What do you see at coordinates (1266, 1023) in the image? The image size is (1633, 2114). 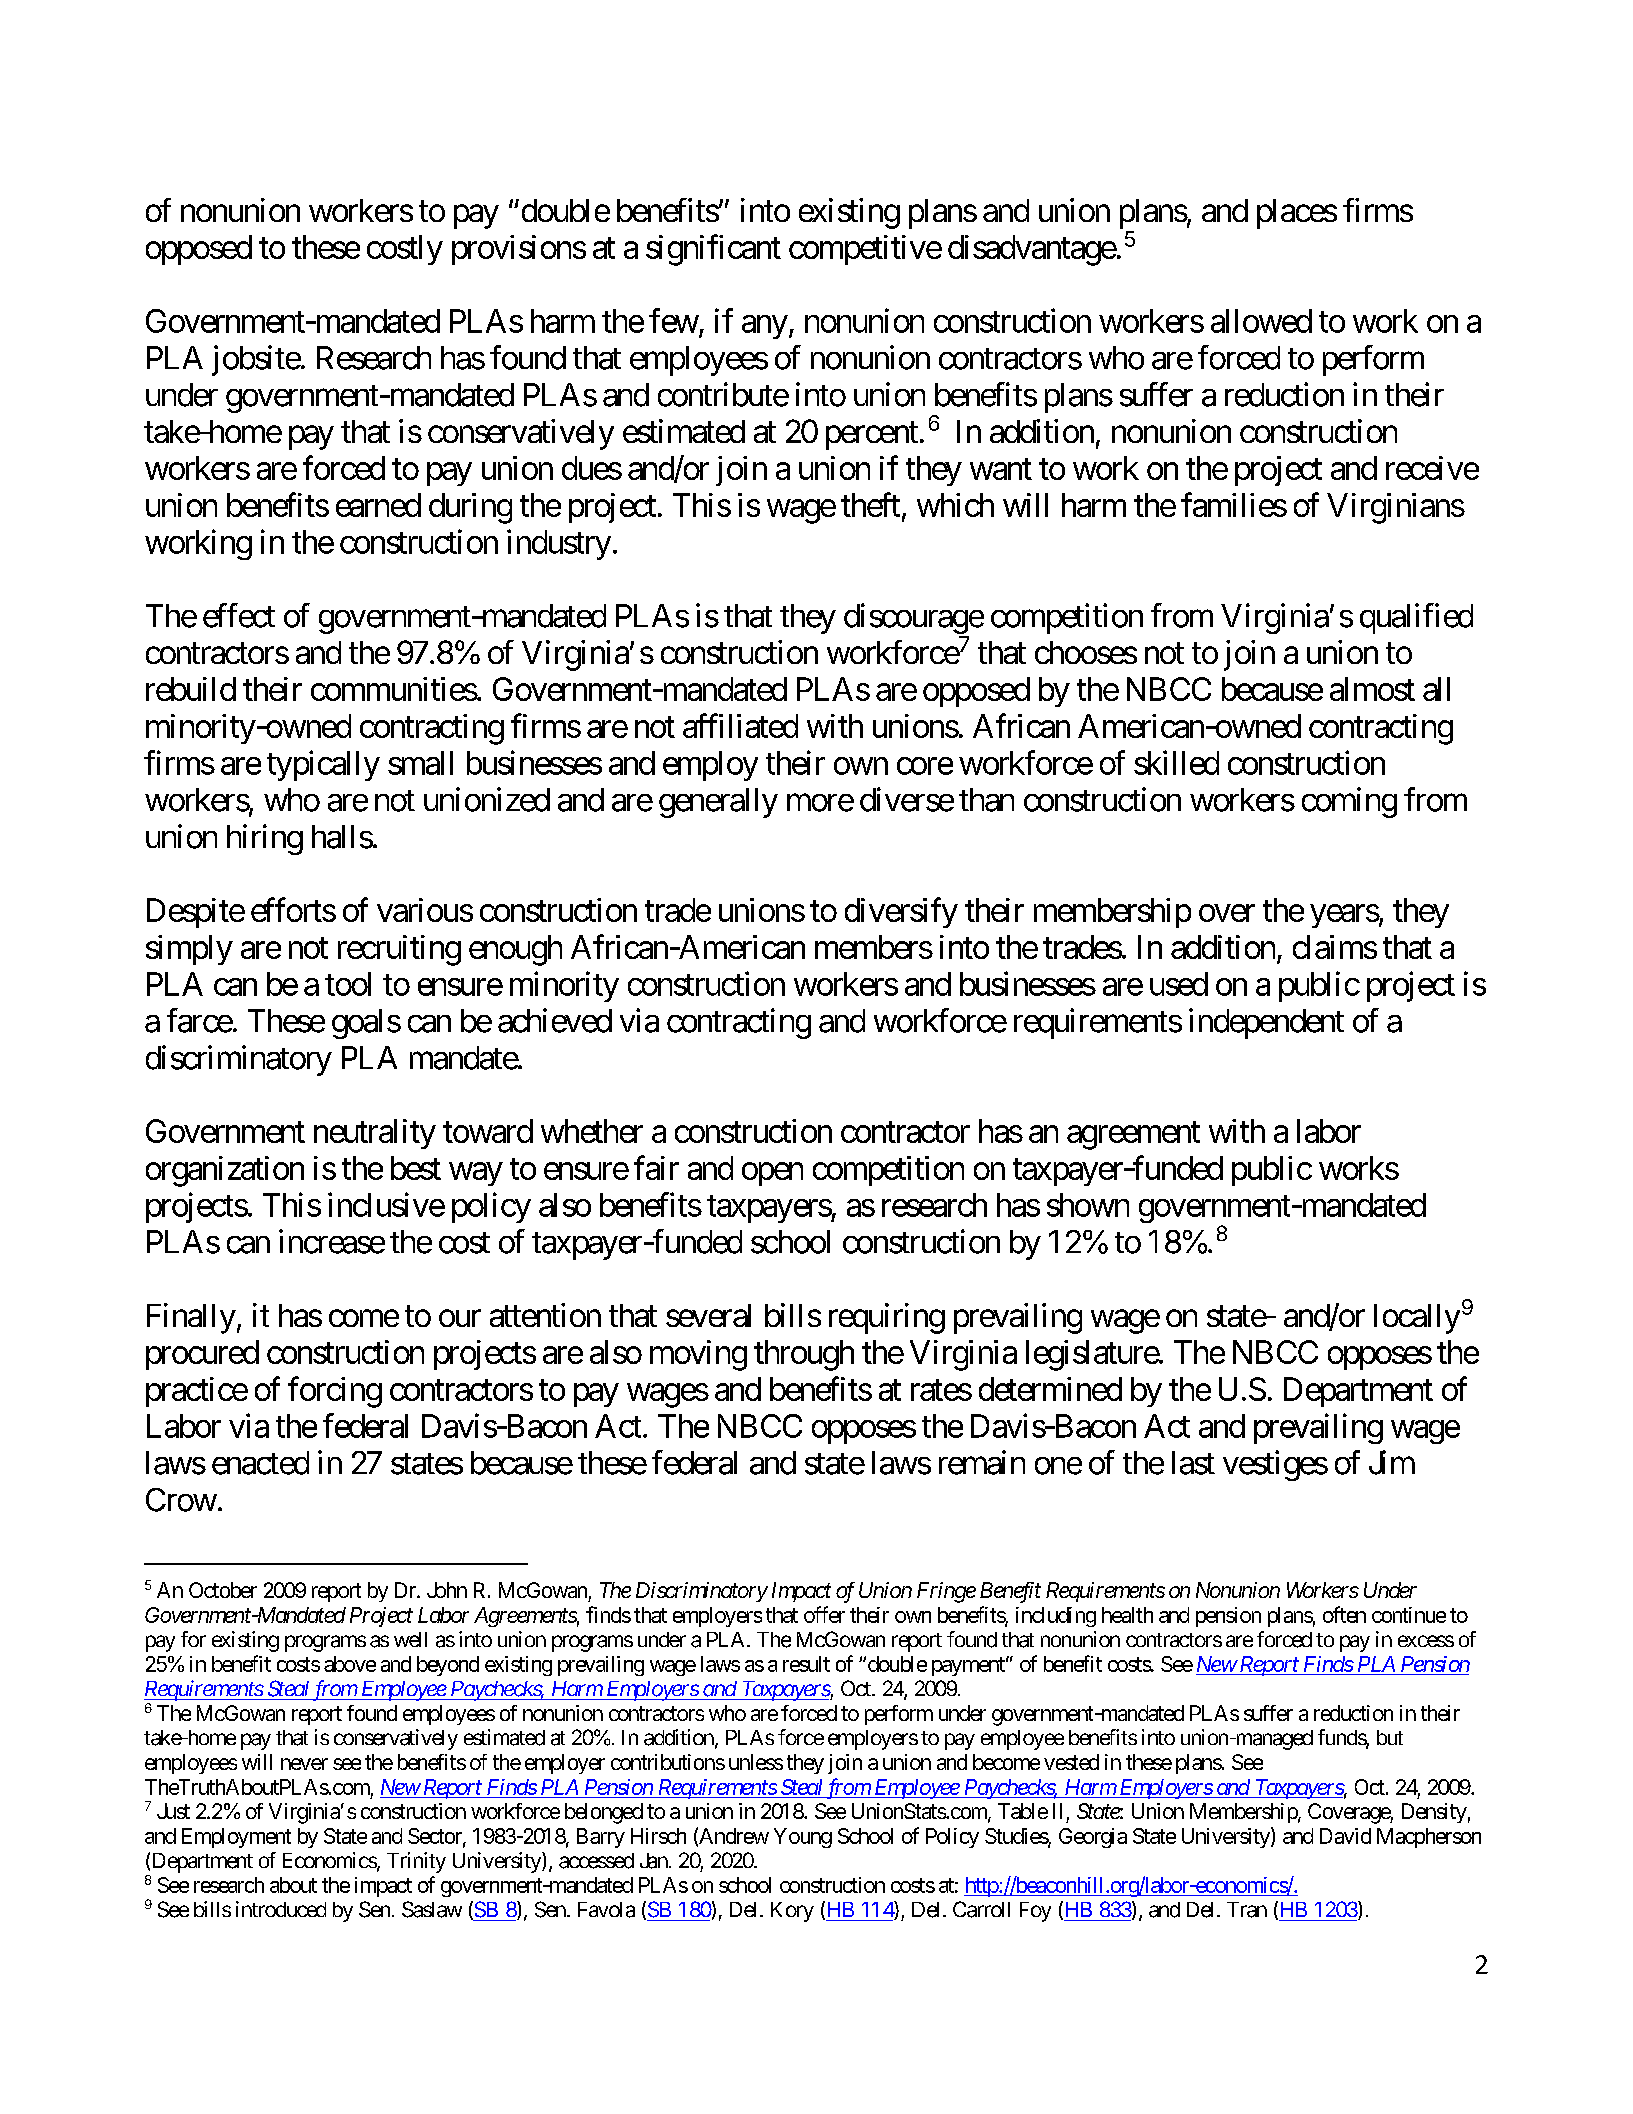 I see `independent` at bounding box center [1266, 1023].
